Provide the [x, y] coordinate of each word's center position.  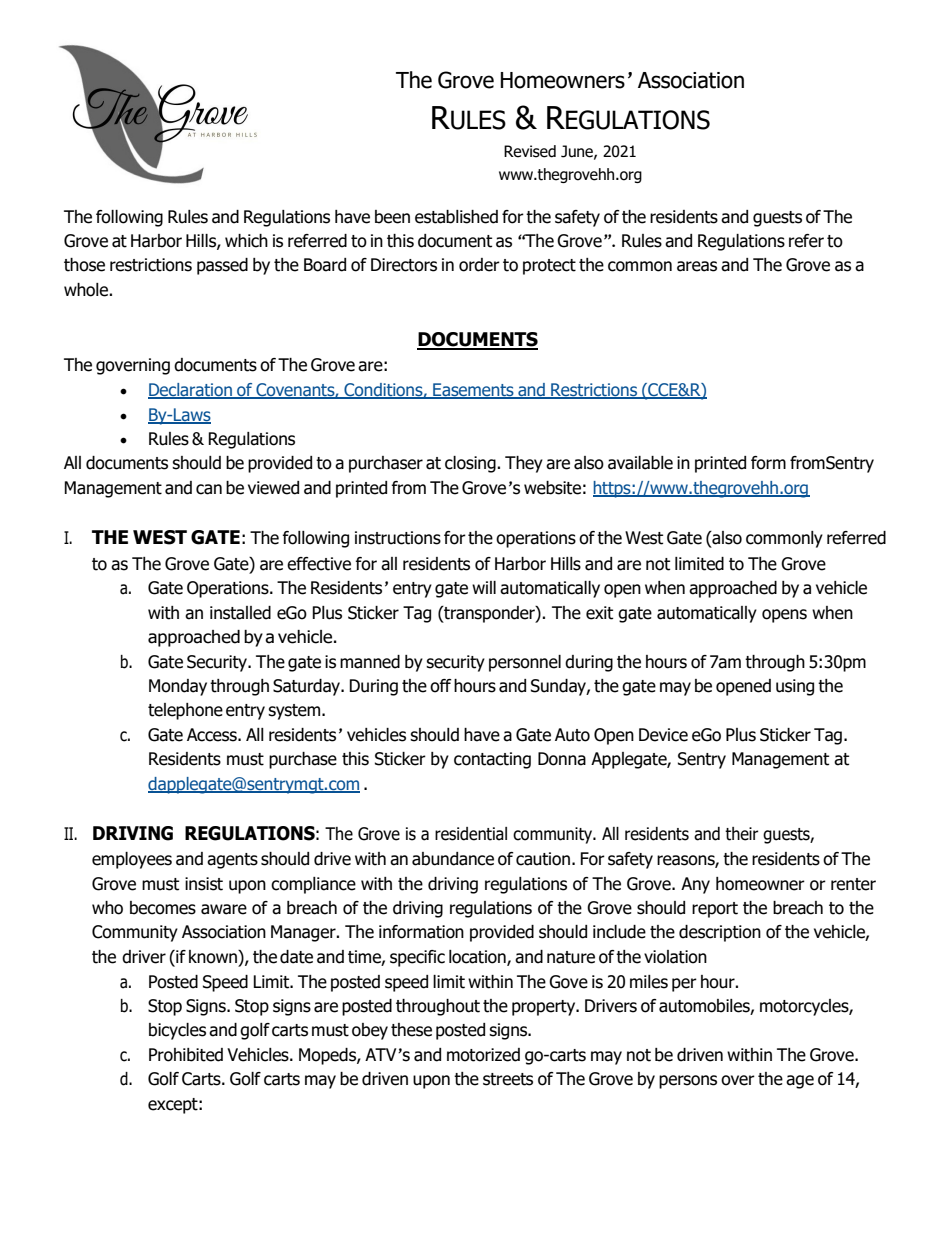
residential [471, 834]
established [456, 217]
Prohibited [186, 1055]
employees [132, 860]
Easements [473, 391]
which [246, 241]
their [742, 834]
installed [240, 613]
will [484, 587]
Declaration [191, 391]
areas [697, 266]
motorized [483, 1055]
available [640, 463]
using [795, 687]
